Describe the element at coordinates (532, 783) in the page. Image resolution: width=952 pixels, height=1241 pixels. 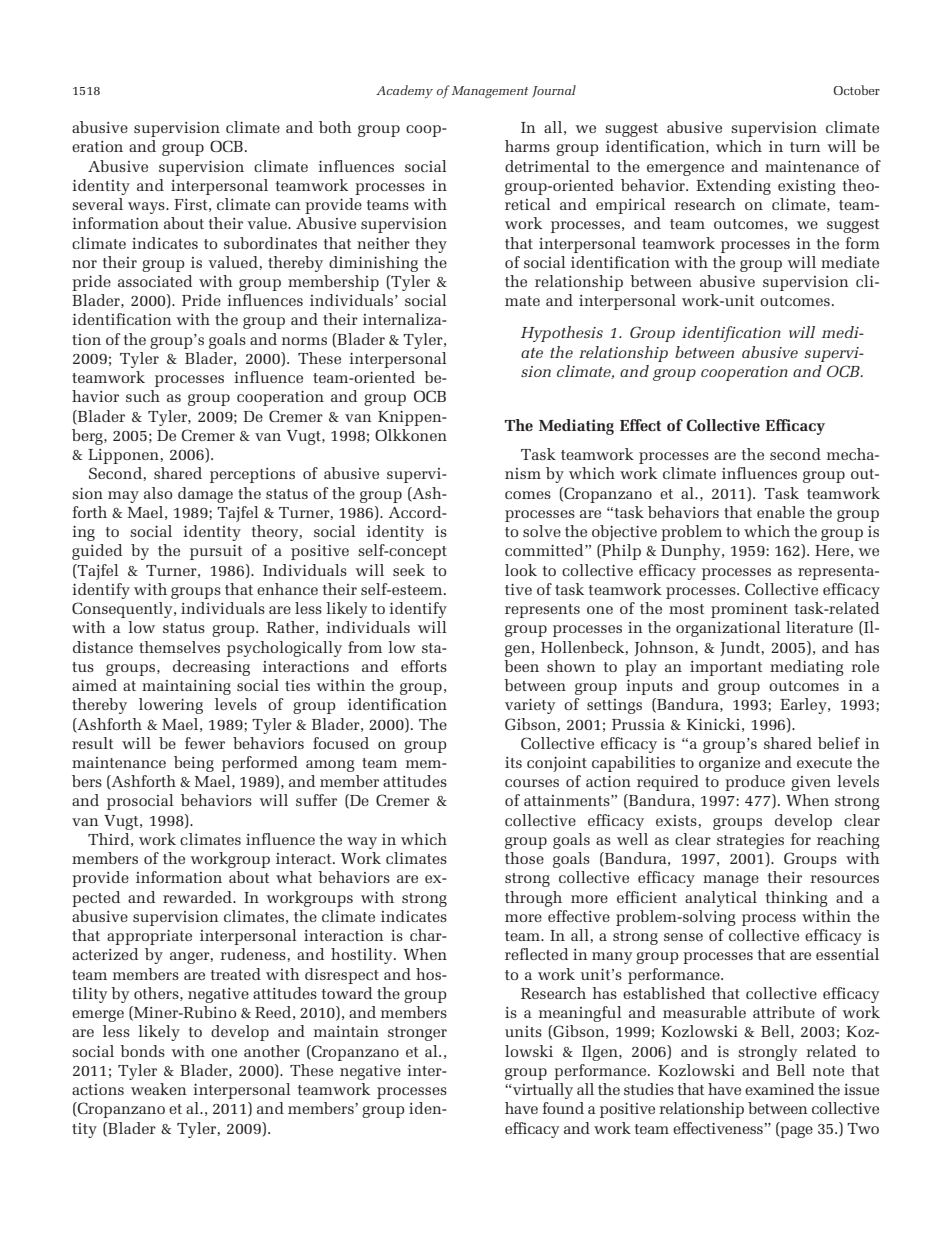
I see `courses` at that location.
